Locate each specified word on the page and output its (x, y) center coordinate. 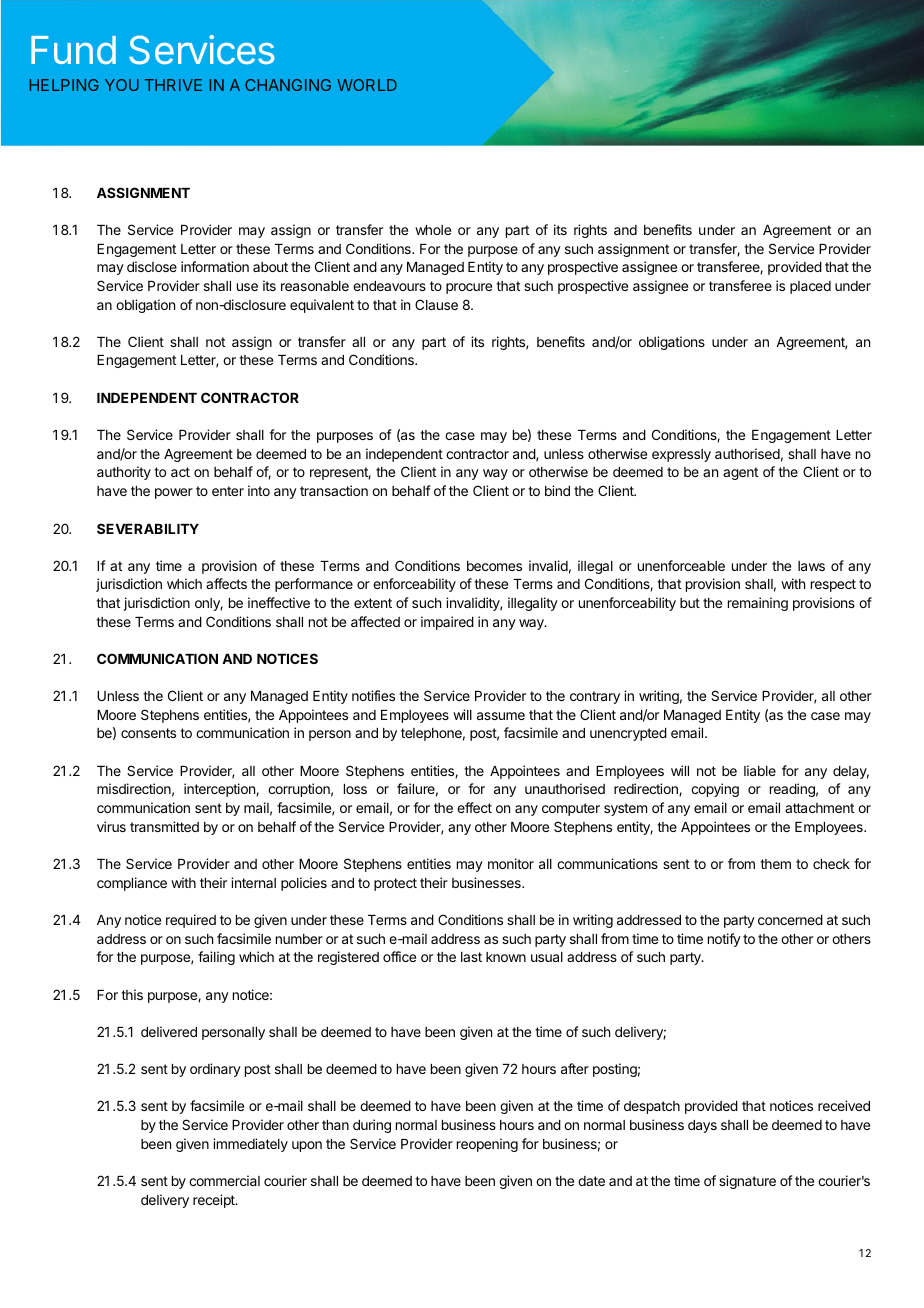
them (775, 864)
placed (810, 287)
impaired (447, 623)
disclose (152, 266)
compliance (132, 884)
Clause (436, 304)
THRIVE (173, 85)
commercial (224, 1180)
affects (226, 583)
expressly (681, 455)
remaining (758, 604)
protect (395, 884)
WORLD (367, 85)
